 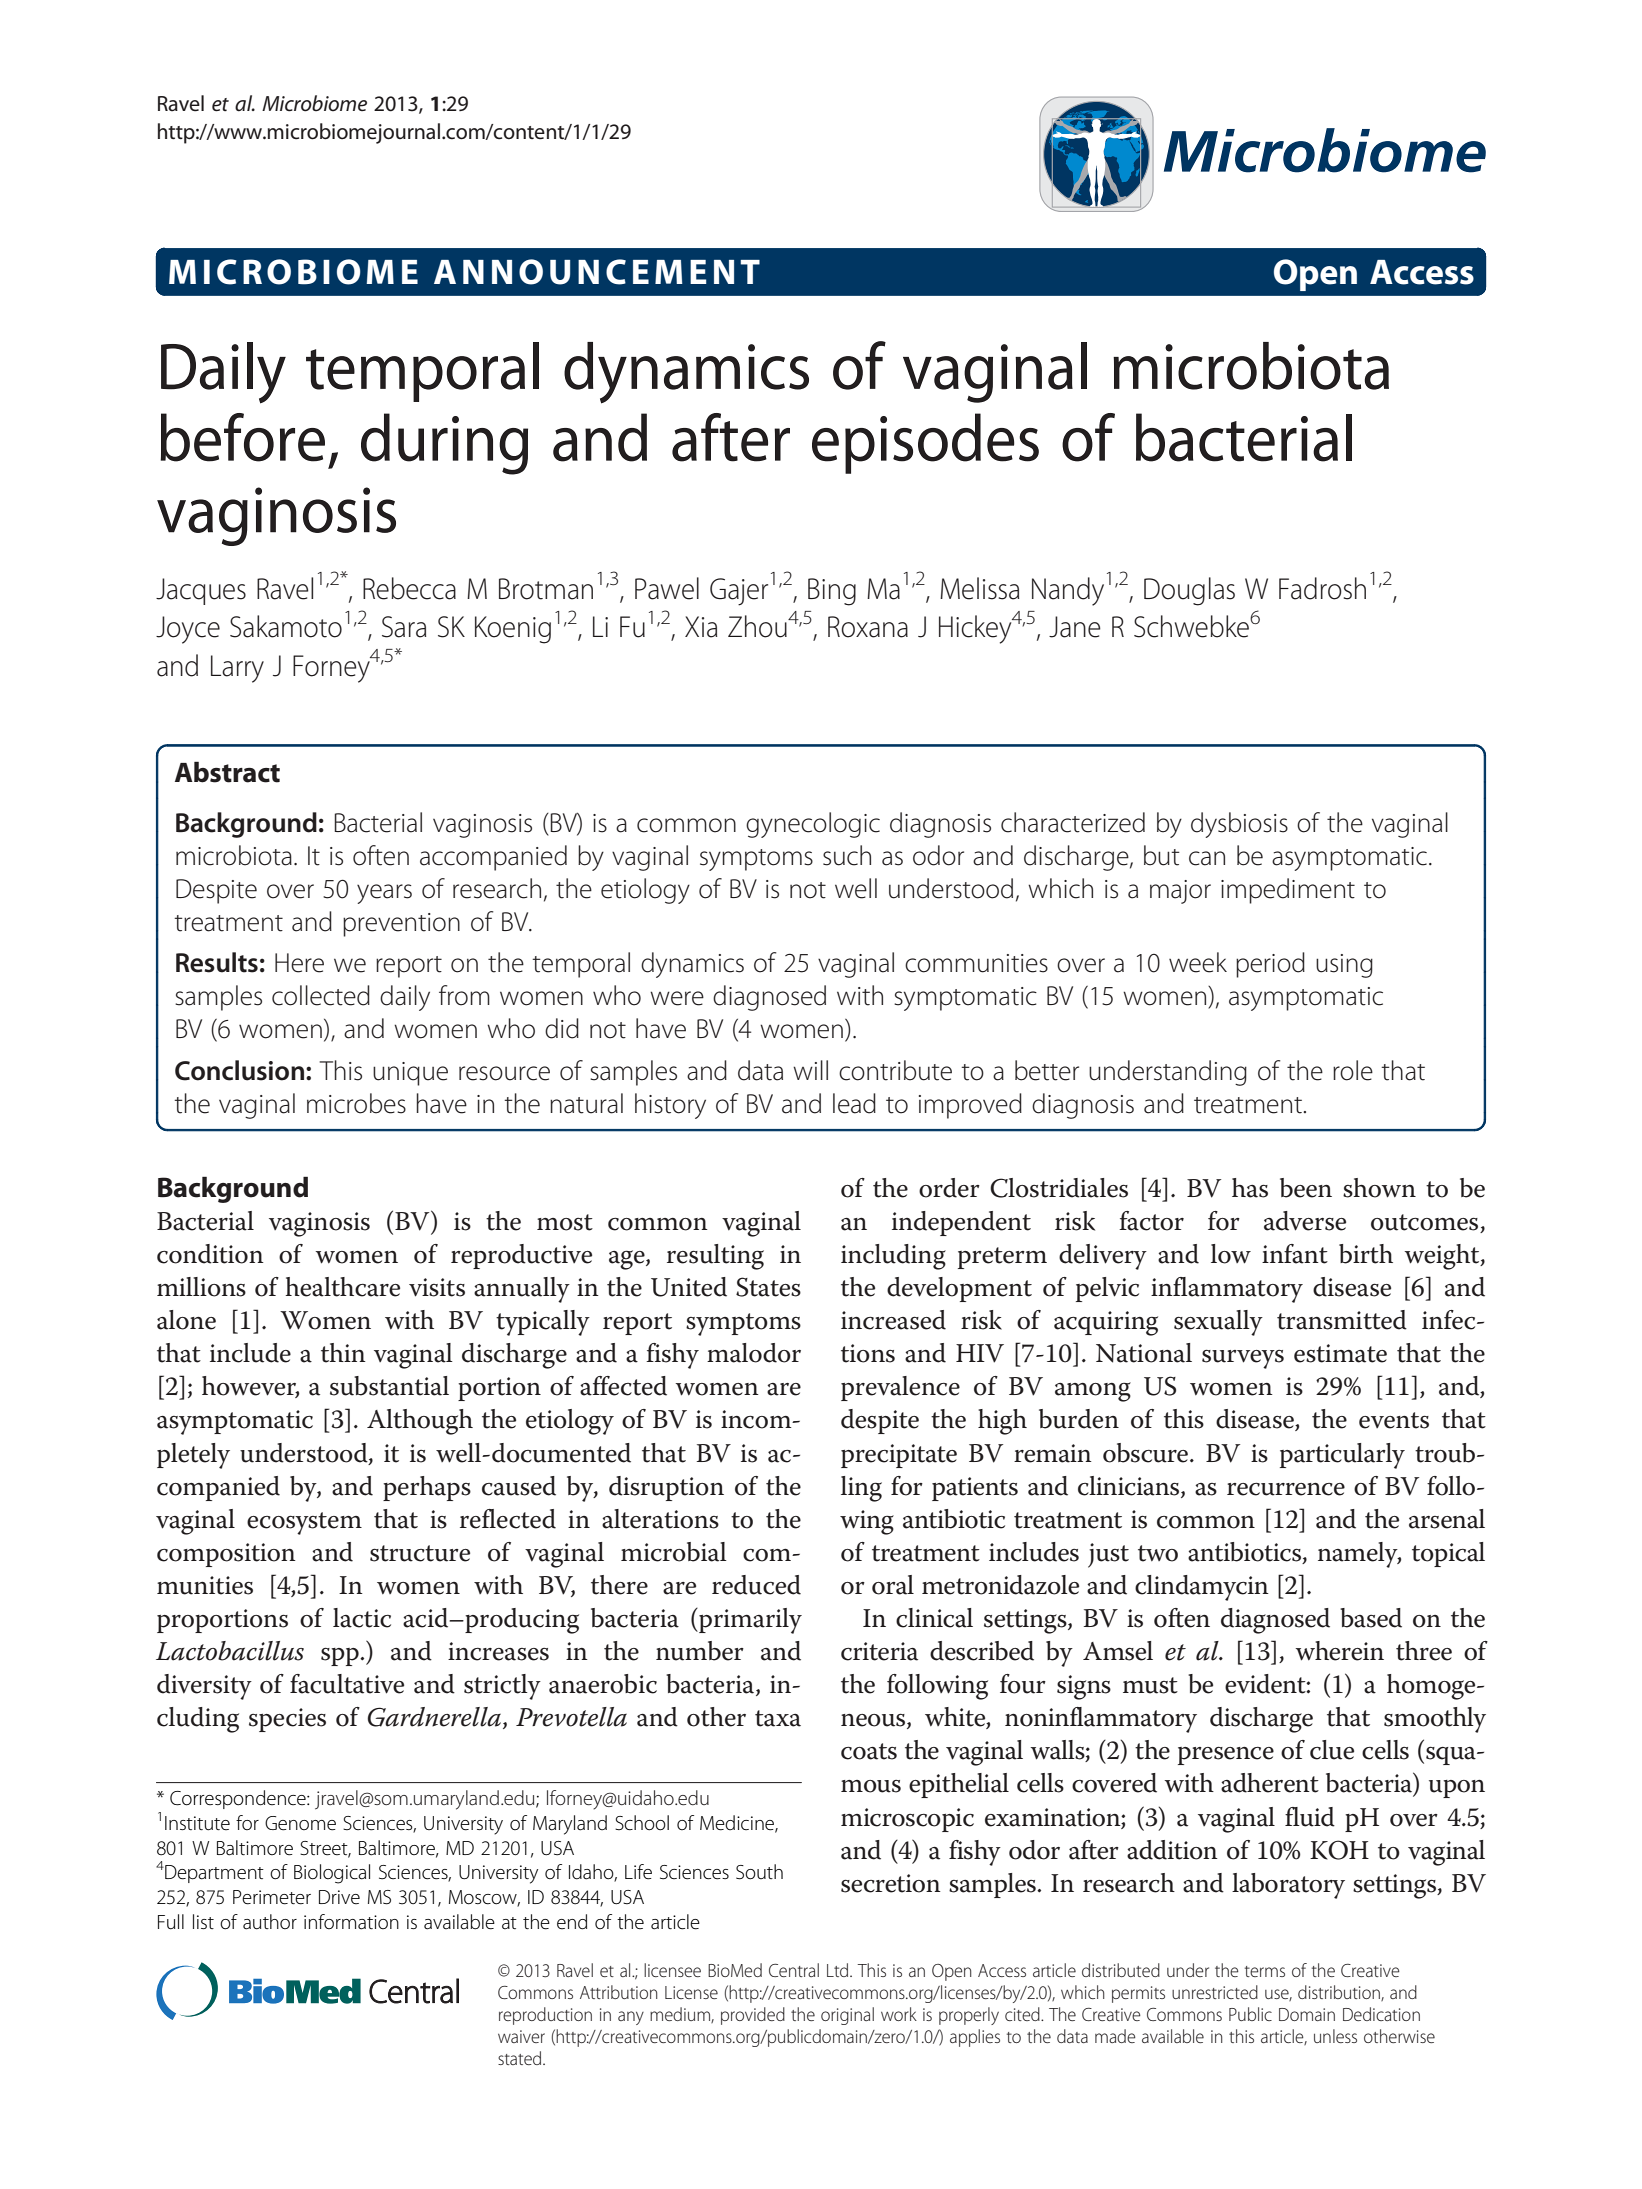 I want to click on States, so click(x=768, y=1287).
